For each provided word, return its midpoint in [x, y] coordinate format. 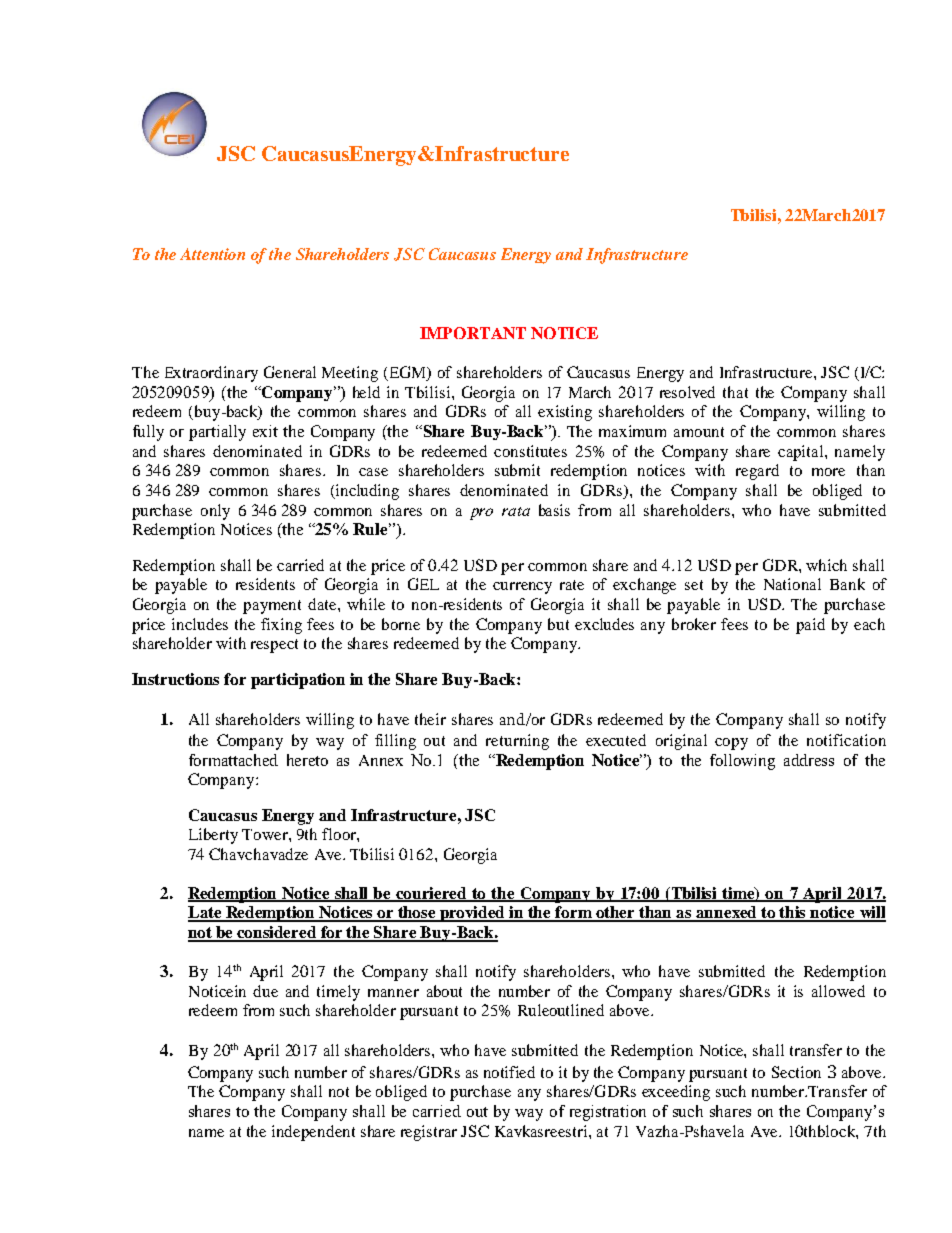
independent [313, 1133]
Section [796, 1072]
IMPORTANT [473, 333]
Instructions [175, 679]
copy [731, 744]
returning [517, 742]
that [735, 392]
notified [509, 1072]
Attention [212, 254]
